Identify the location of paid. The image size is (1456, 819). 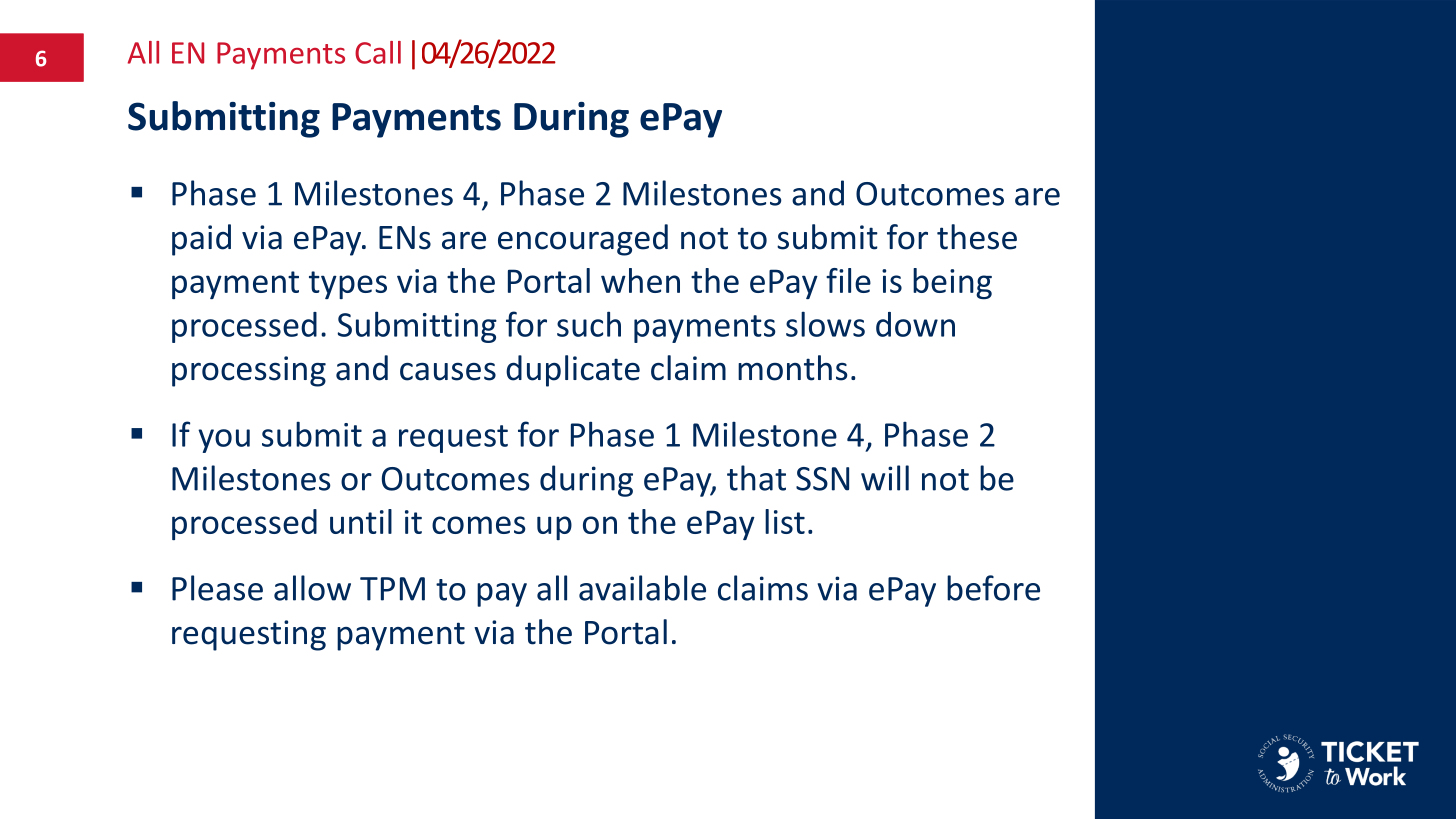
(201, 240).
